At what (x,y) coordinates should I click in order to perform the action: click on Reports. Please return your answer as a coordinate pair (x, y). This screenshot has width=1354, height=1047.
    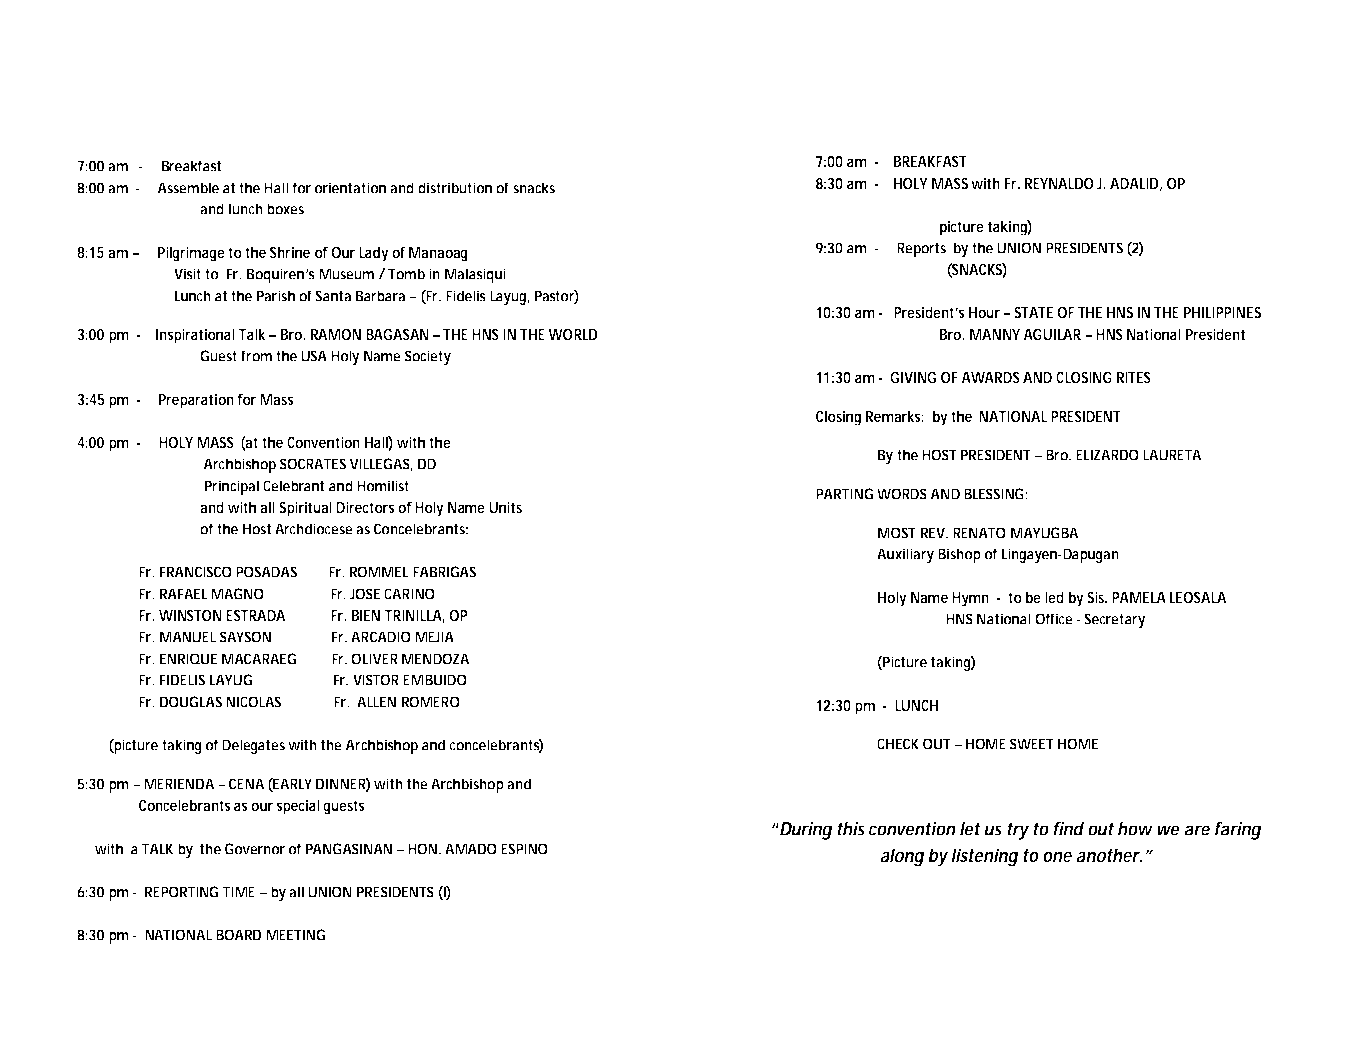
    Looking at the image, I should click on (921, 249).
